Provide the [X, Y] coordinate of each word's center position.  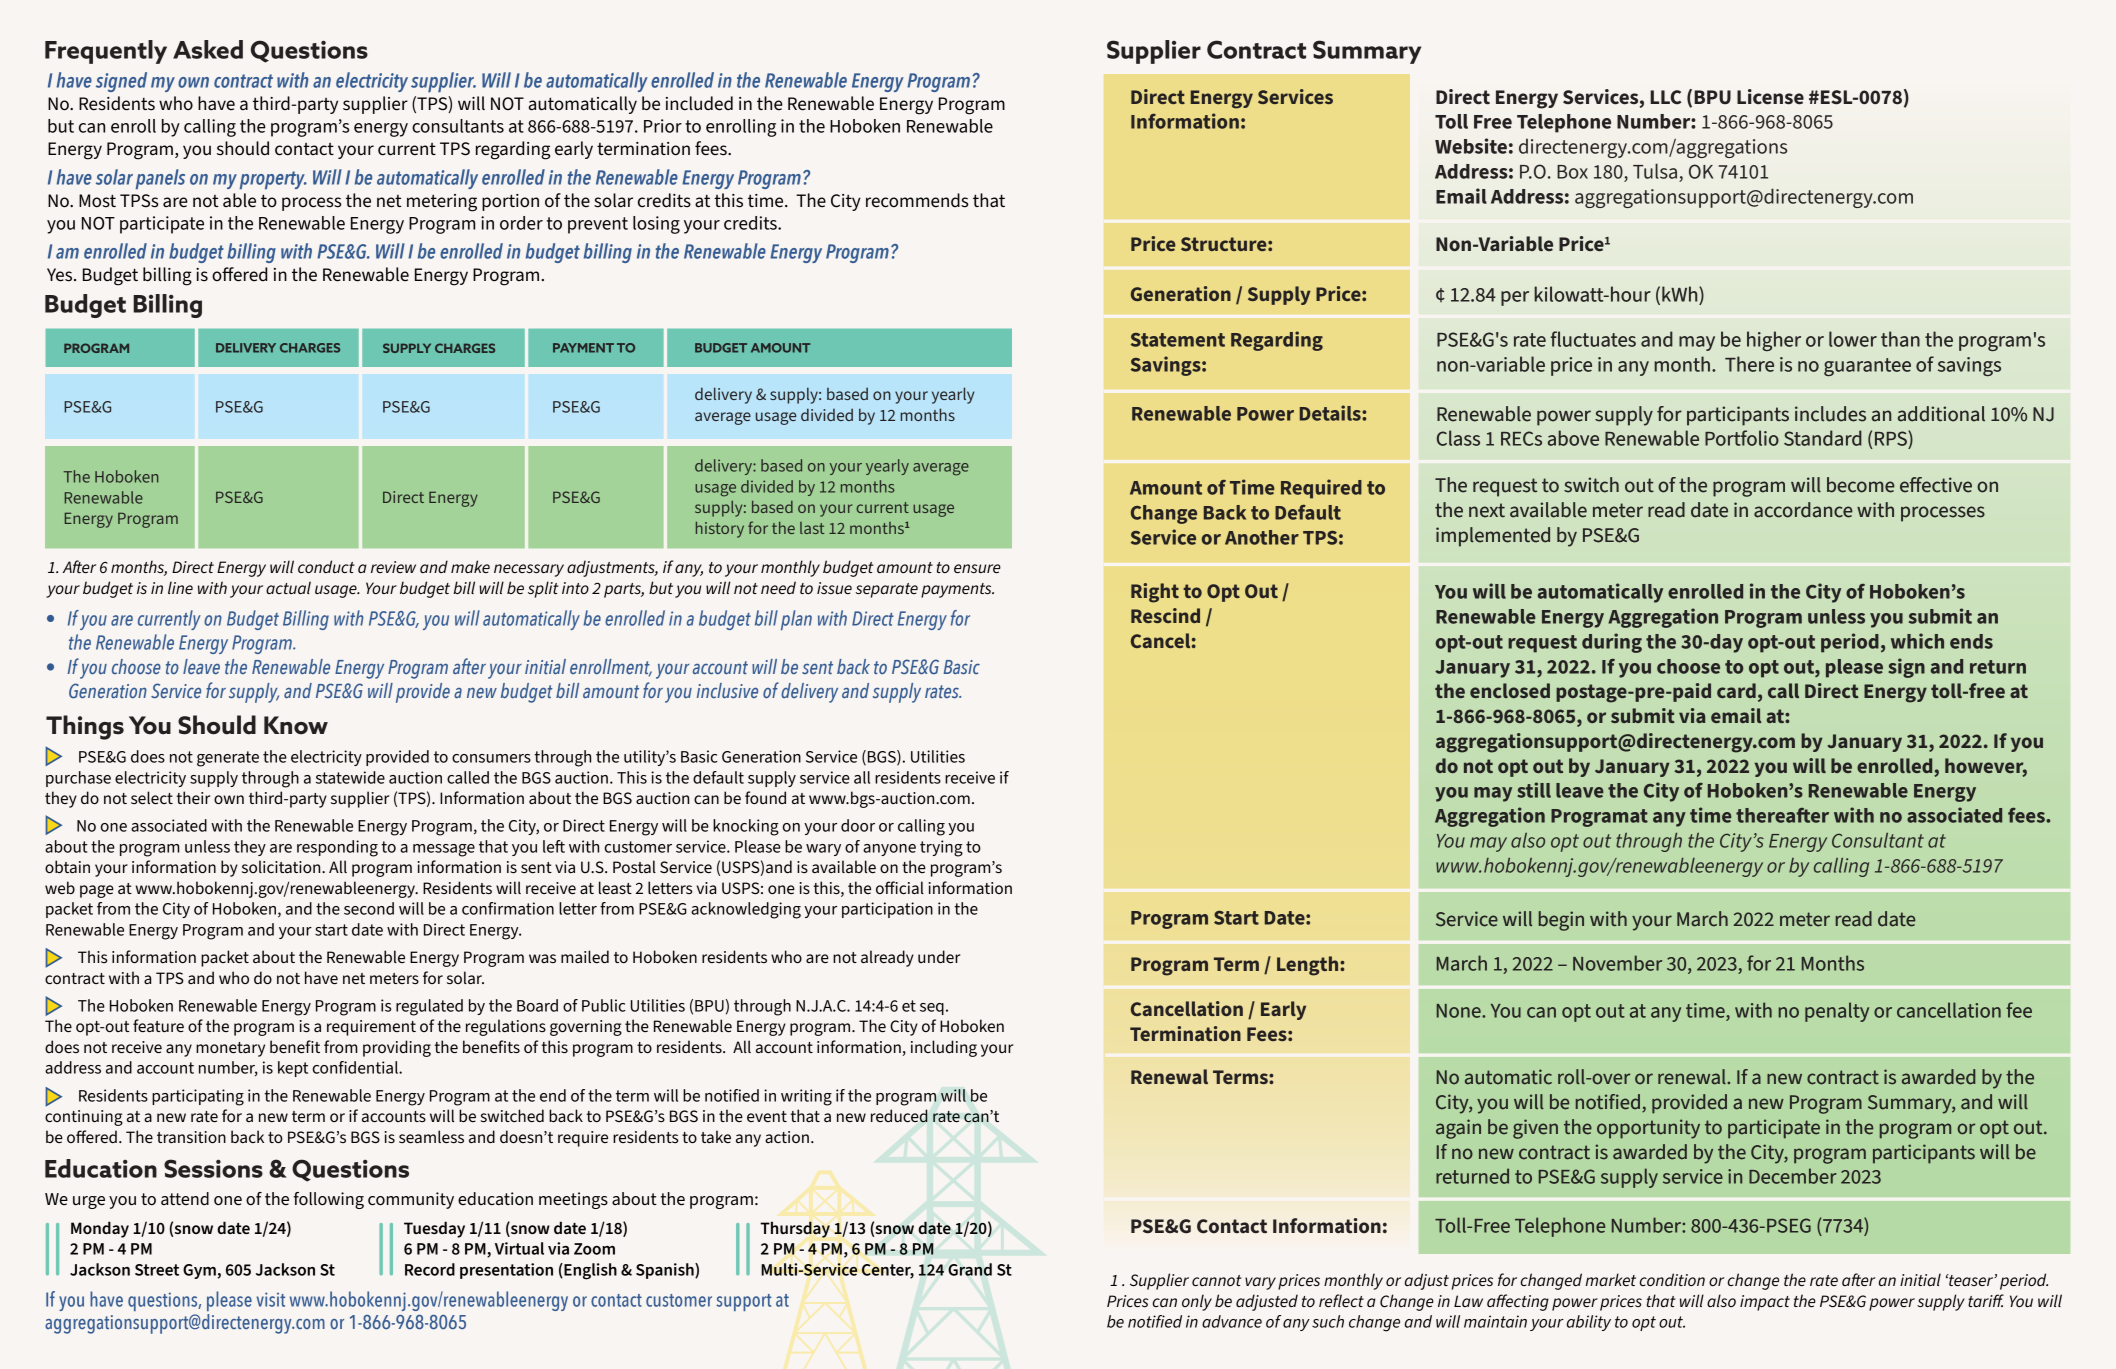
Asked [208, 49]
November [1617, 963]
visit [271, 1299]
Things [85, 727]
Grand [970, 1269]
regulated [429, 1007]
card [1736, 690]
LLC [1665, 97]
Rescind [1165, 615]
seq [932, 1009]
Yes [61, 275]
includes [1830, 414]
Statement [1178, 340]
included [699, 103]
